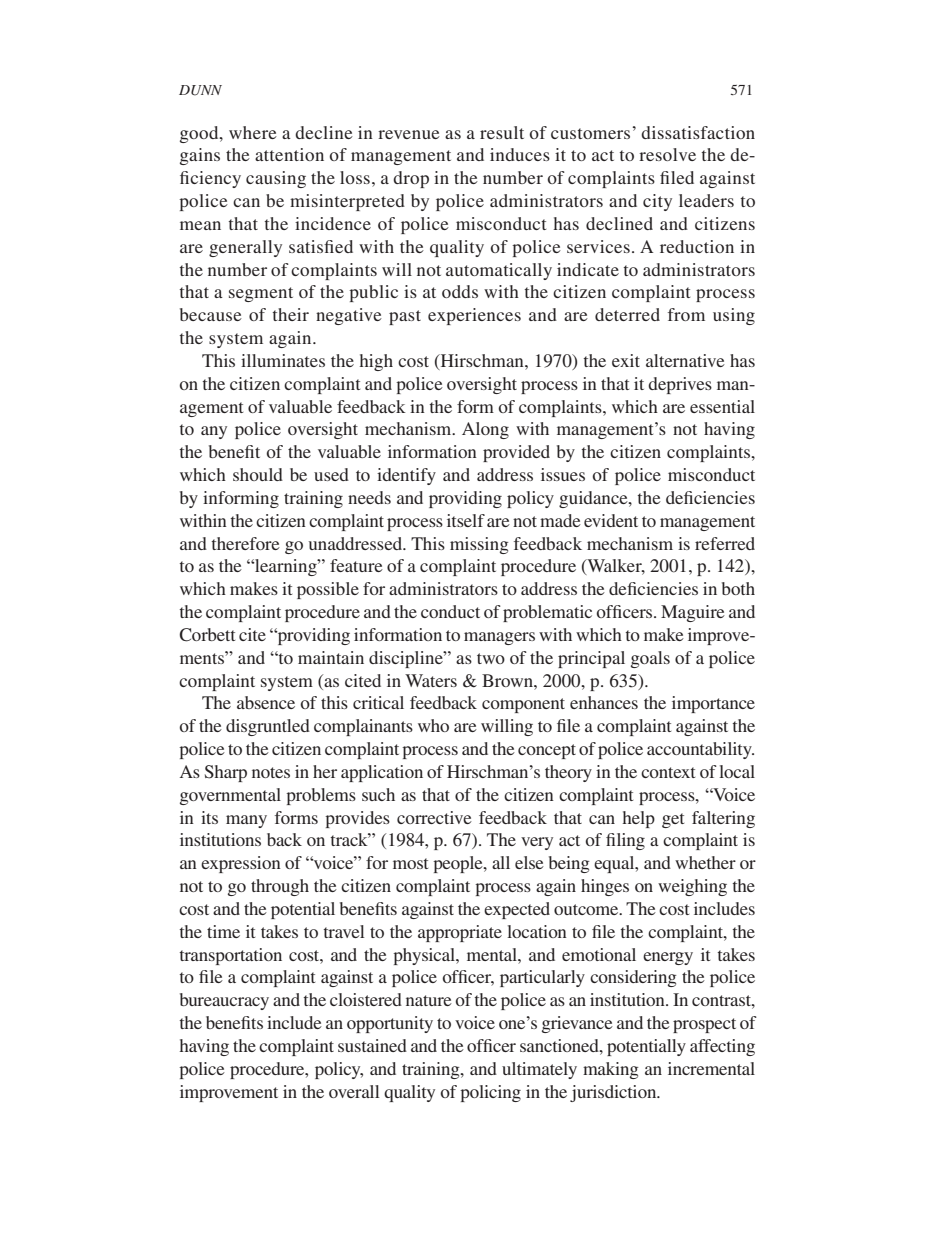 This screenshot has width=952, height=1233. I want to click on segment, so click(261, 294).
